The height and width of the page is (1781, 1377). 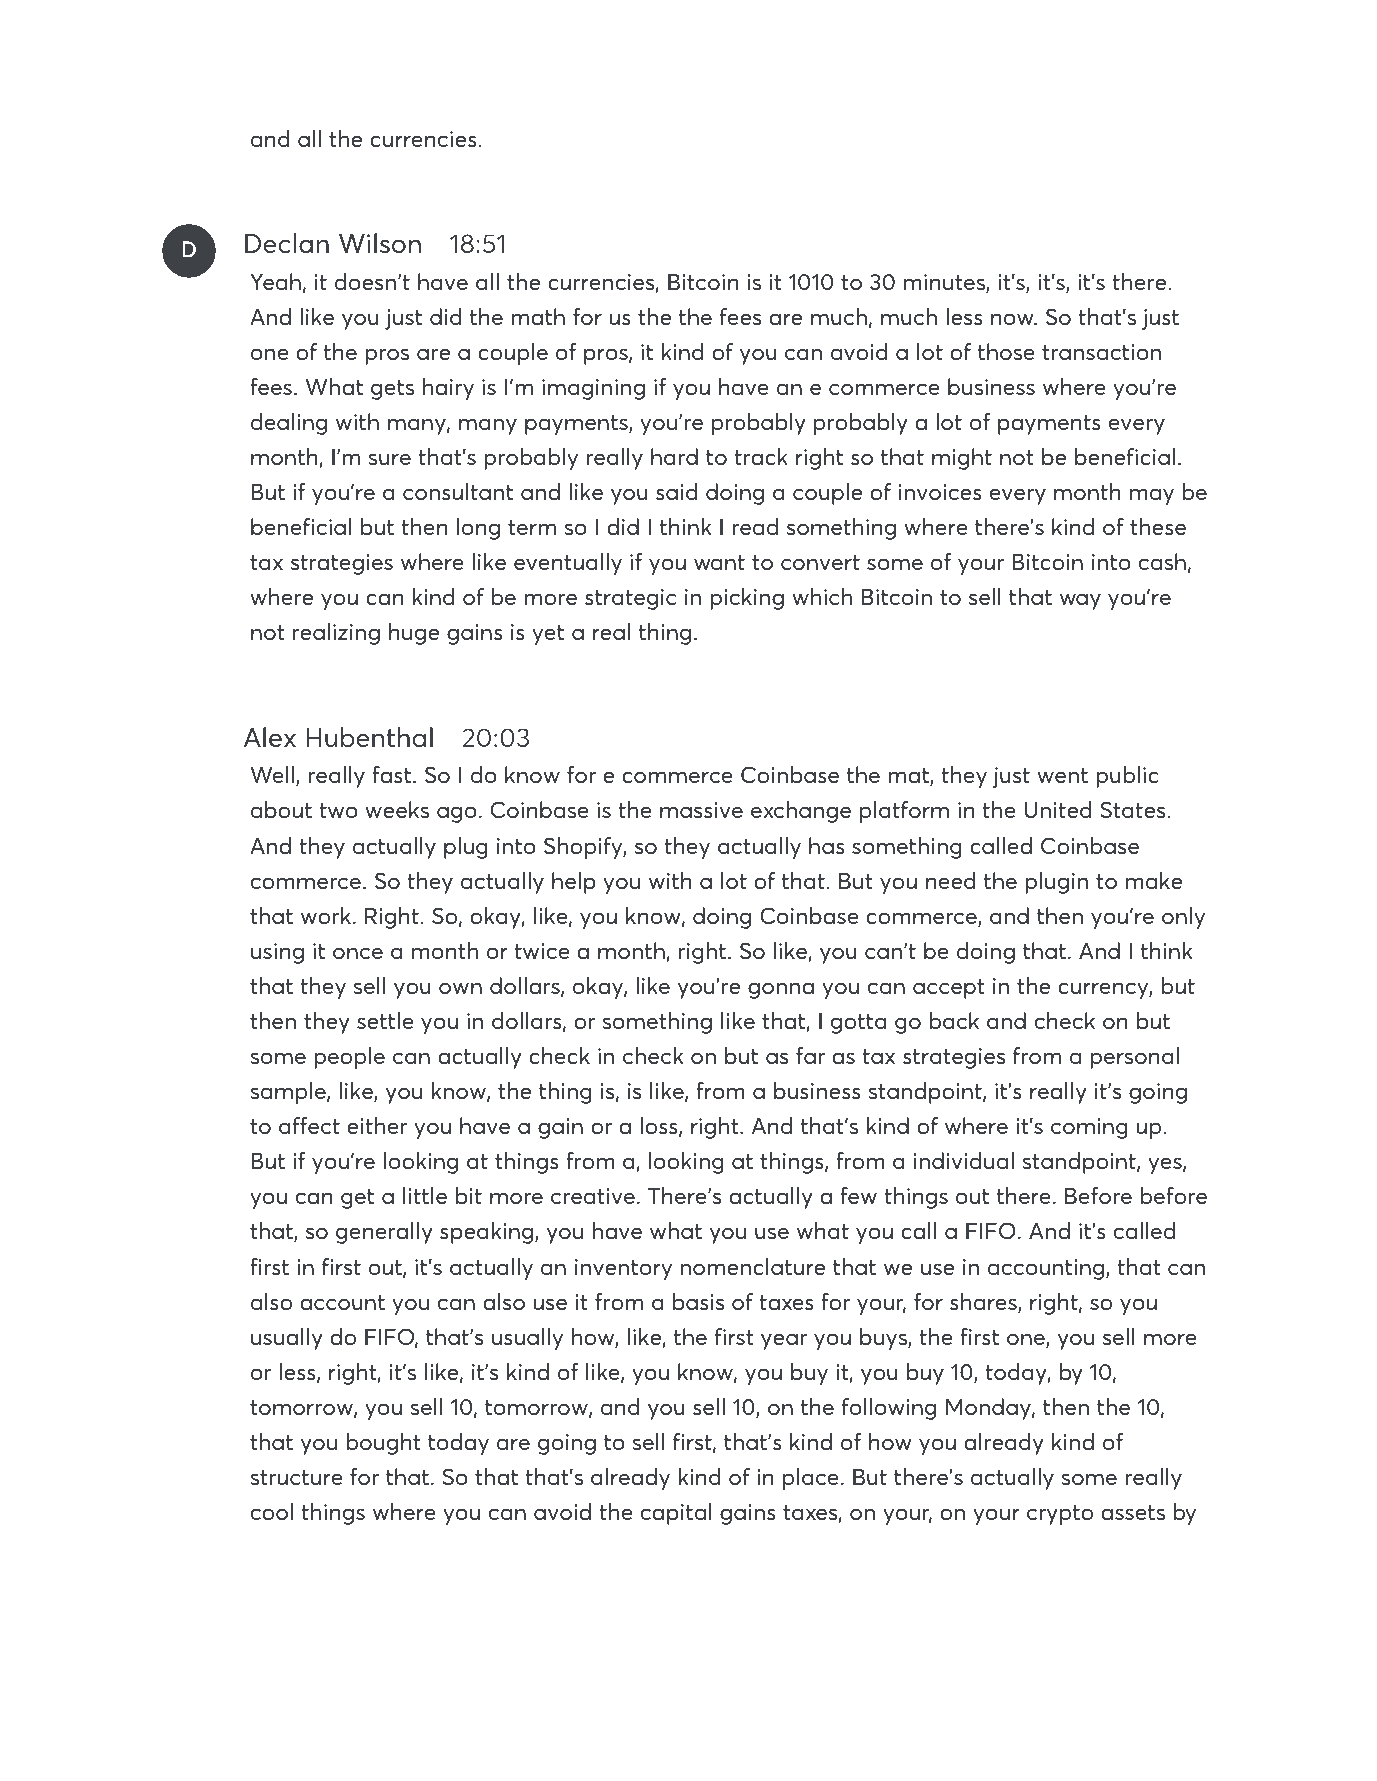 I want to click on year, so click(x=784, y=1341).
